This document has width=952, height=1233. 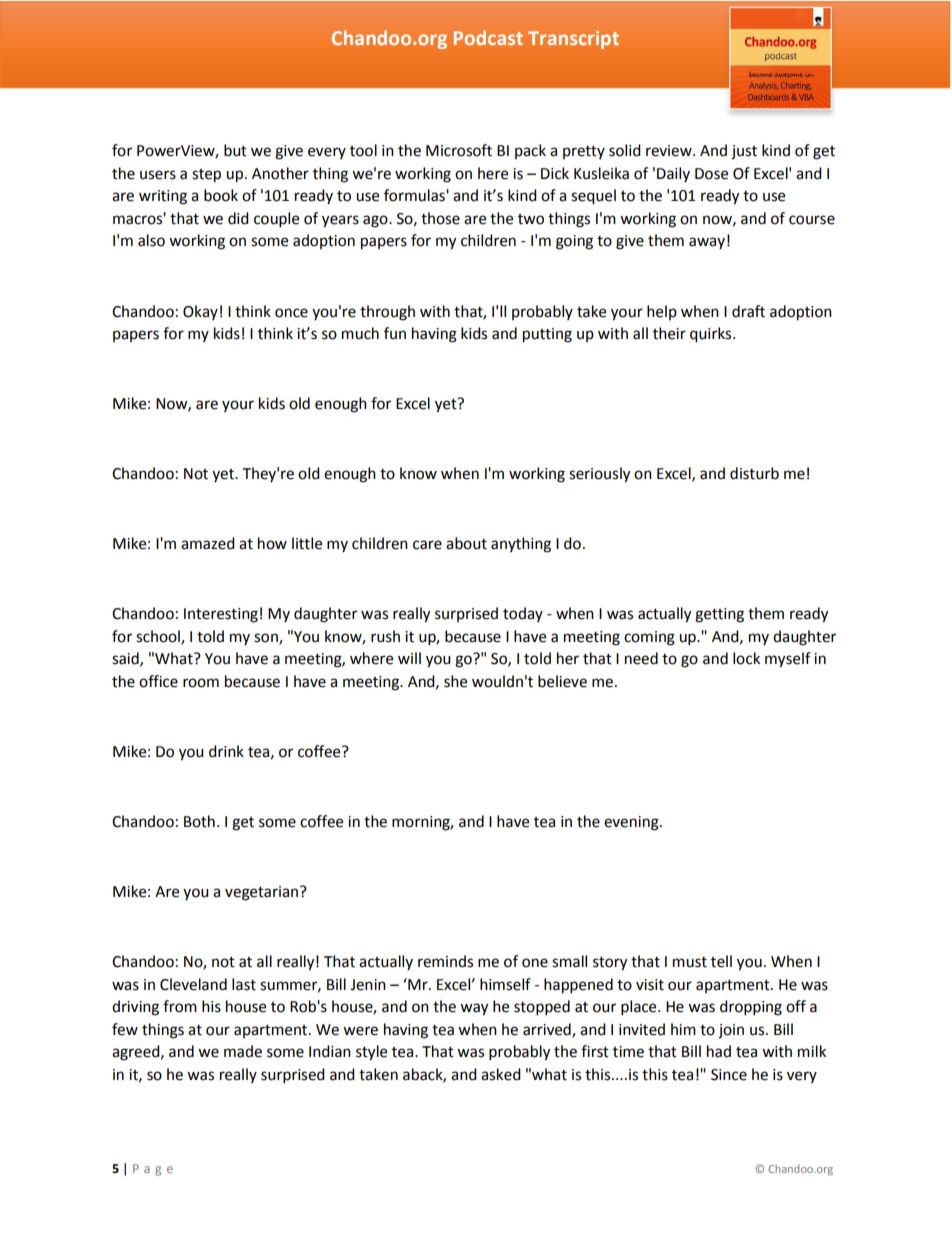 I want to click on about, so click(x=466, y=543).
